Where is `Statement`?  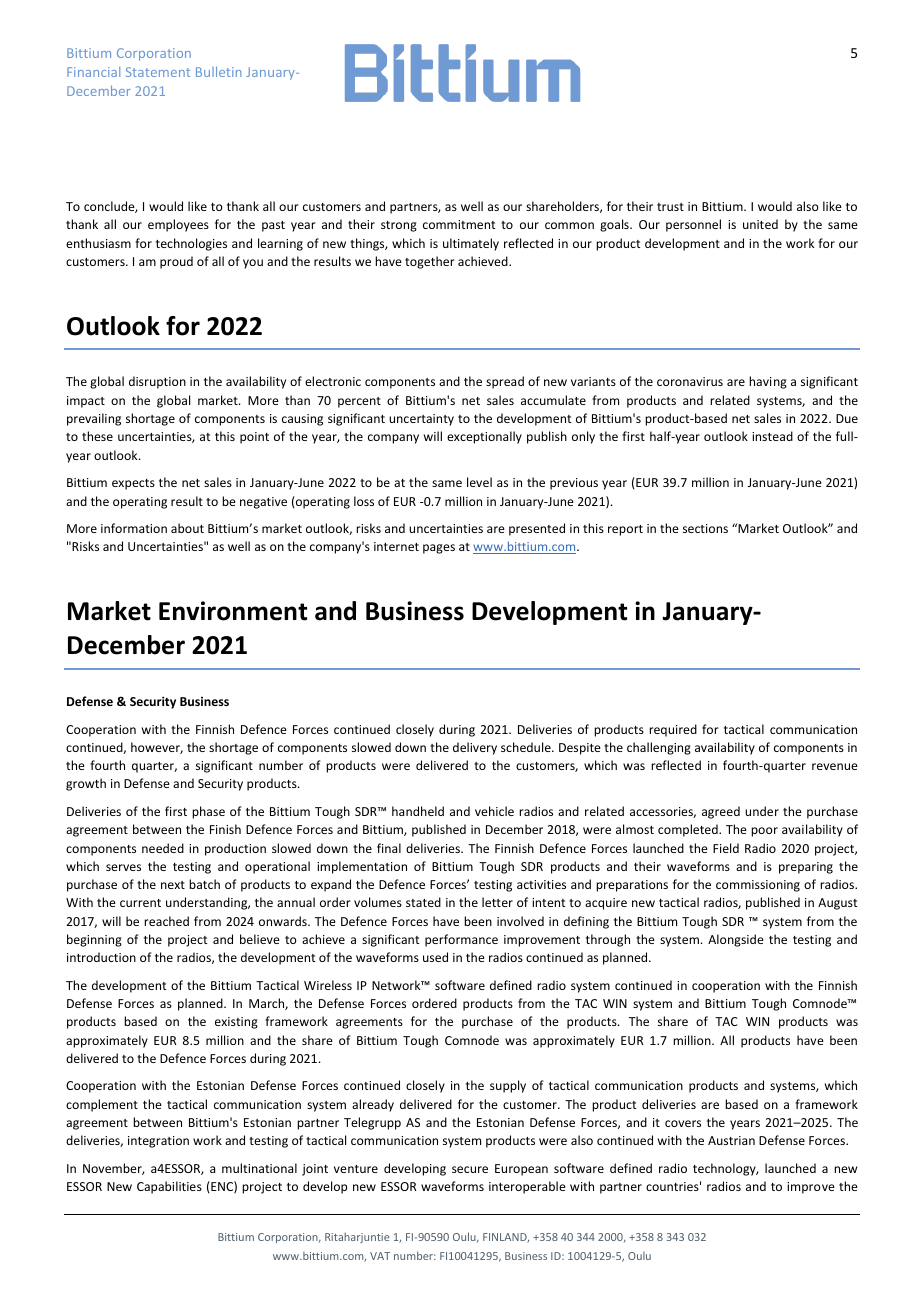 Statement is located at coordinates (158, 72).
